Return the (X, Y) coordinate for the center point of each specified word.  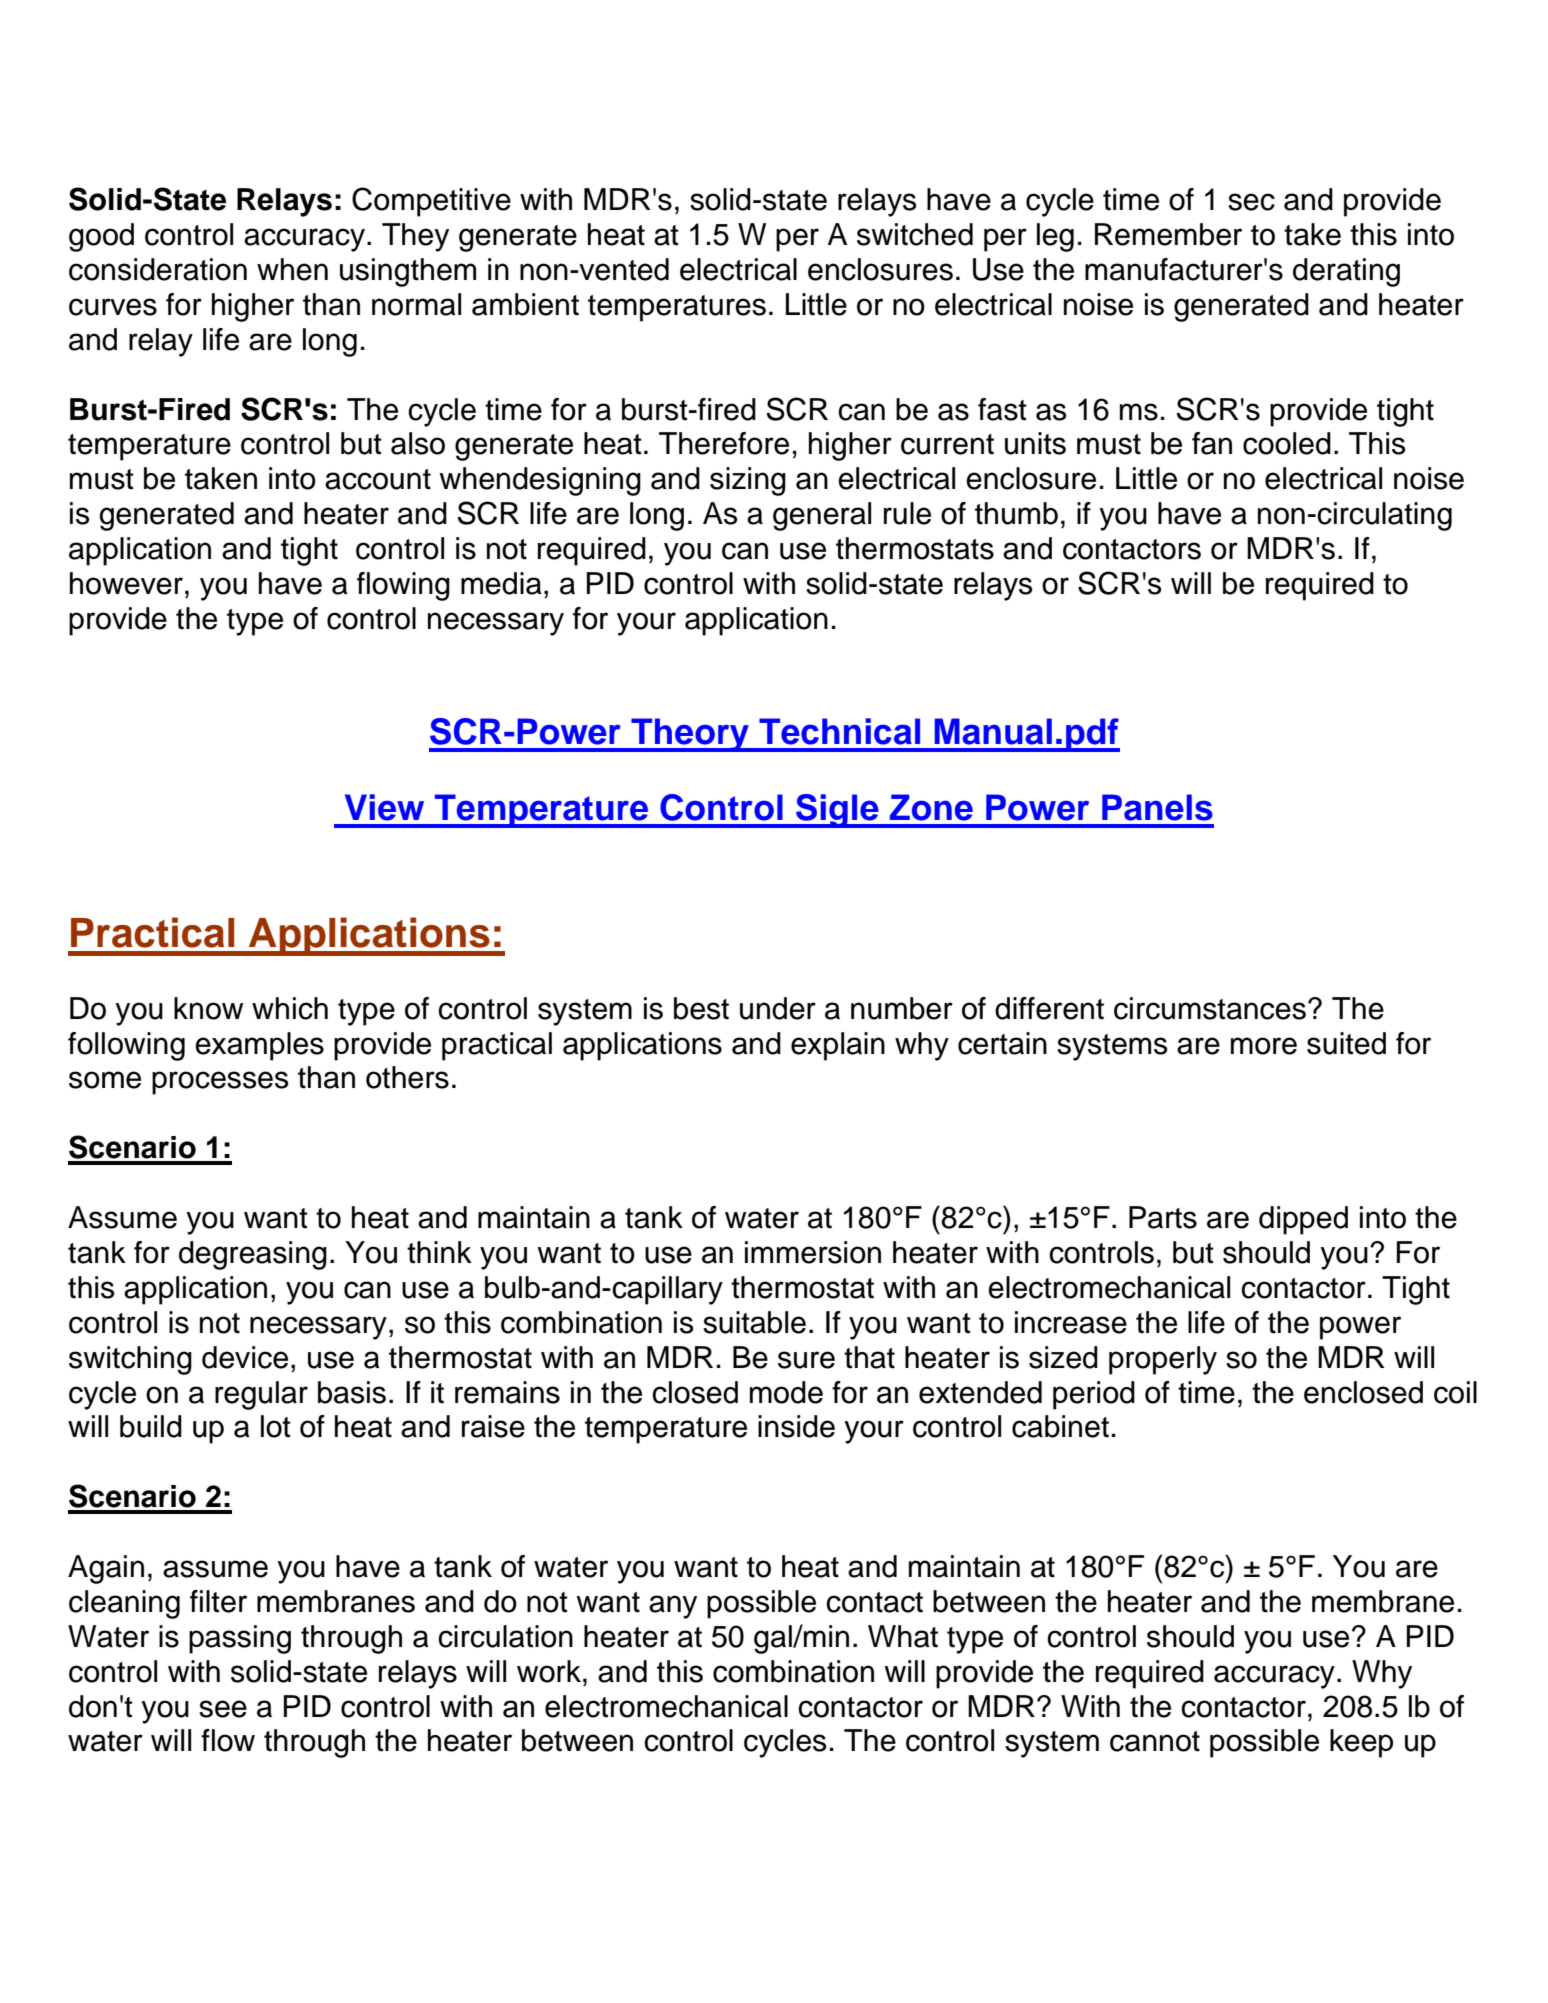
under (778, 1008)
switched (915, 234)
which (290, 1008)
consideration (158, 269)
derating (1346, 272)
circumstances (1210, 1008)
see (223, 1709)
